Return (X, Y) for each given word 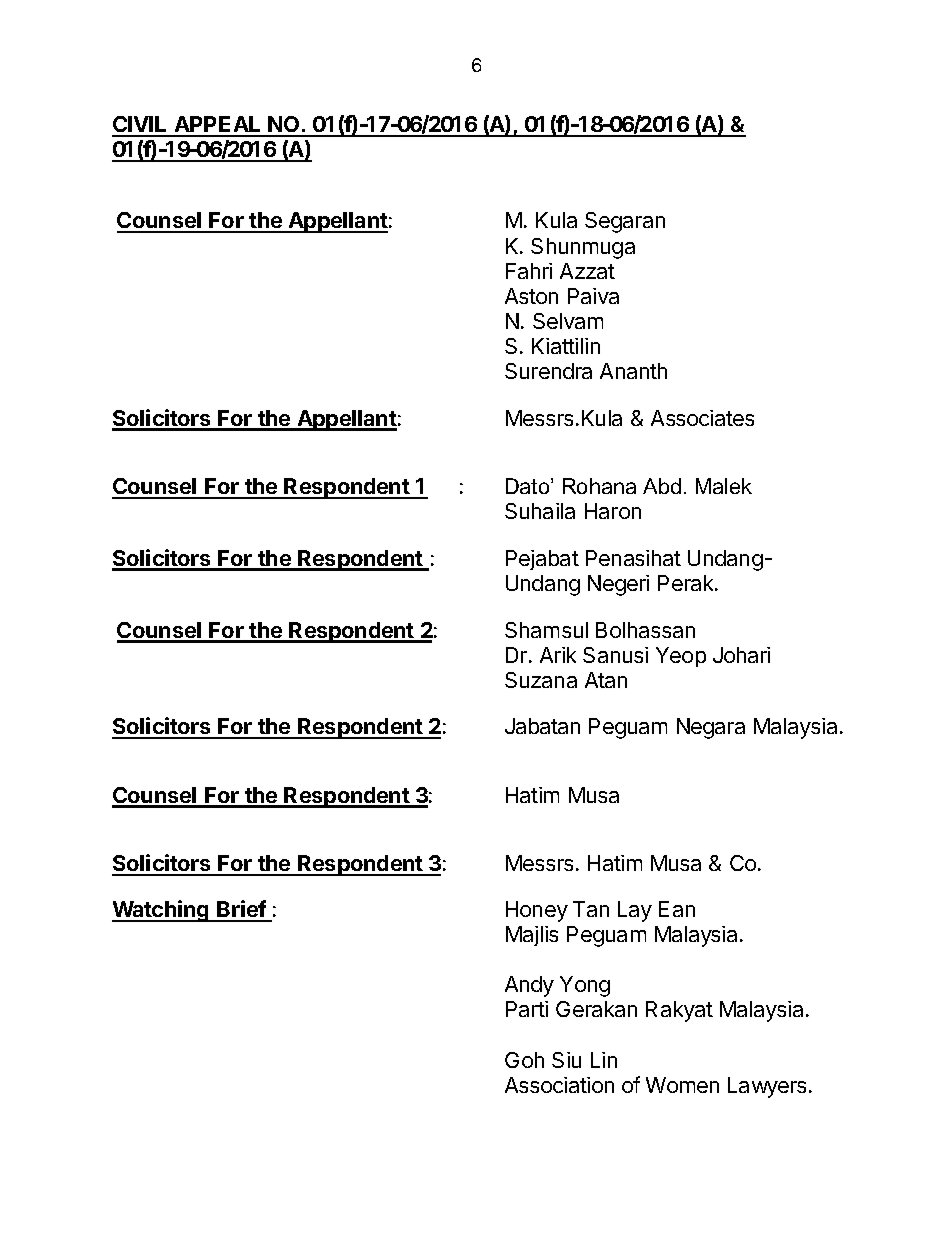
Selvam (568, 321)
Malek (724, 486)
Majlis (532, 936)
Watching (161, 911)
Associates (702, 418)
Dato (529, 486)
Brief (241, 910)
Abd (662, 486)
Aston (531, 296)
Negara (711, 728)
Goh (524, 1060)
